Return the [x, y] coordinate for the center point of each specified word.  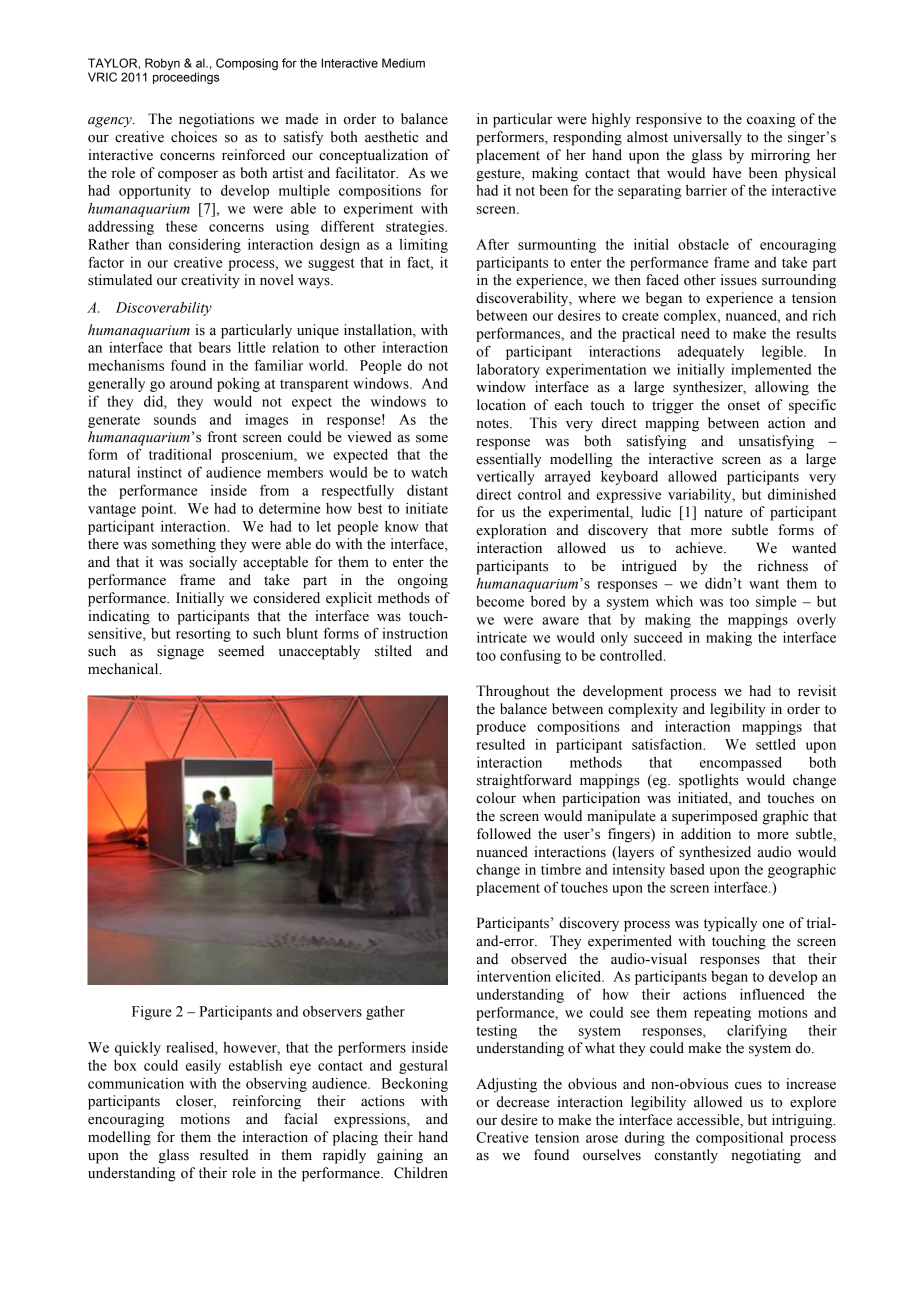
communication [136, 1083]
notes [493, 424]
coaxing [771, 120]
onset [744, 406]
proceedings [186, 78]
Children [421, 1173]
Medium [403, 63]
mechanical [124, 669]
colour [496, 798]
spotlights [709, 781]
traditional [180, 454]
